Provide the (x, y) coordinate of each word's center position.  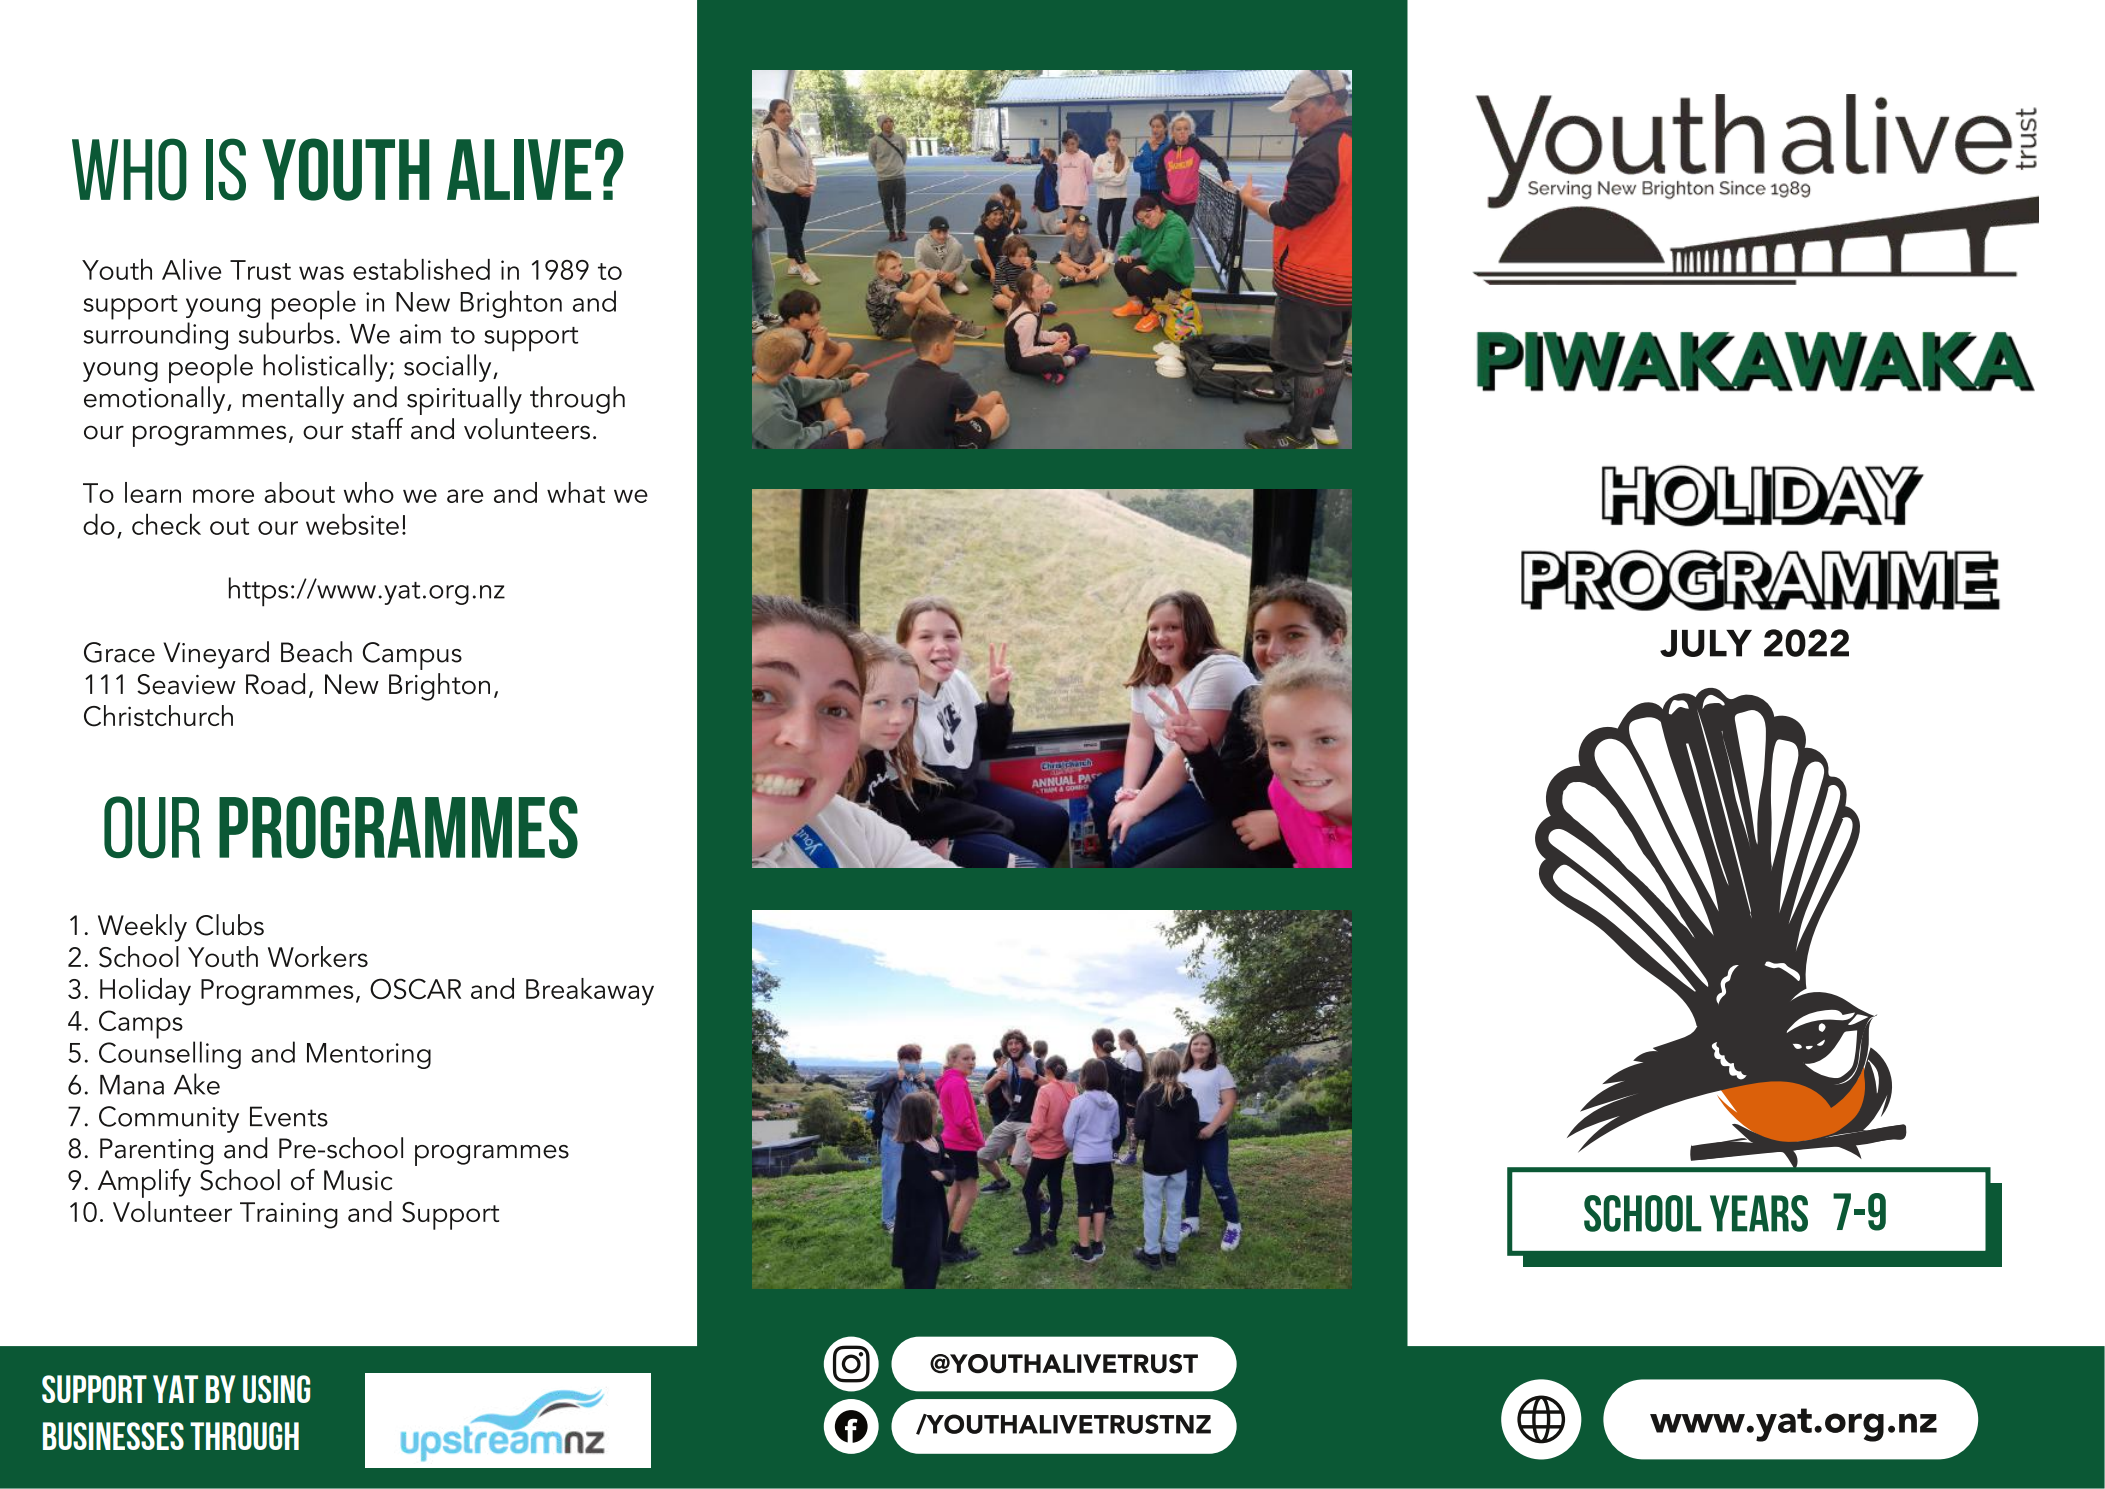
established (421, 269)
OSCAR (415, 988)
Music (358, 1180)
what (576, 492)
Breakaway (590, 992)
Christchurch (158, 716)
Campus (412, 656)
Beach (316, 652)
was (321, 273)
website (352, 524)
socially (449, 368)
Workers (318, 956)
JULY (1706, 643)
